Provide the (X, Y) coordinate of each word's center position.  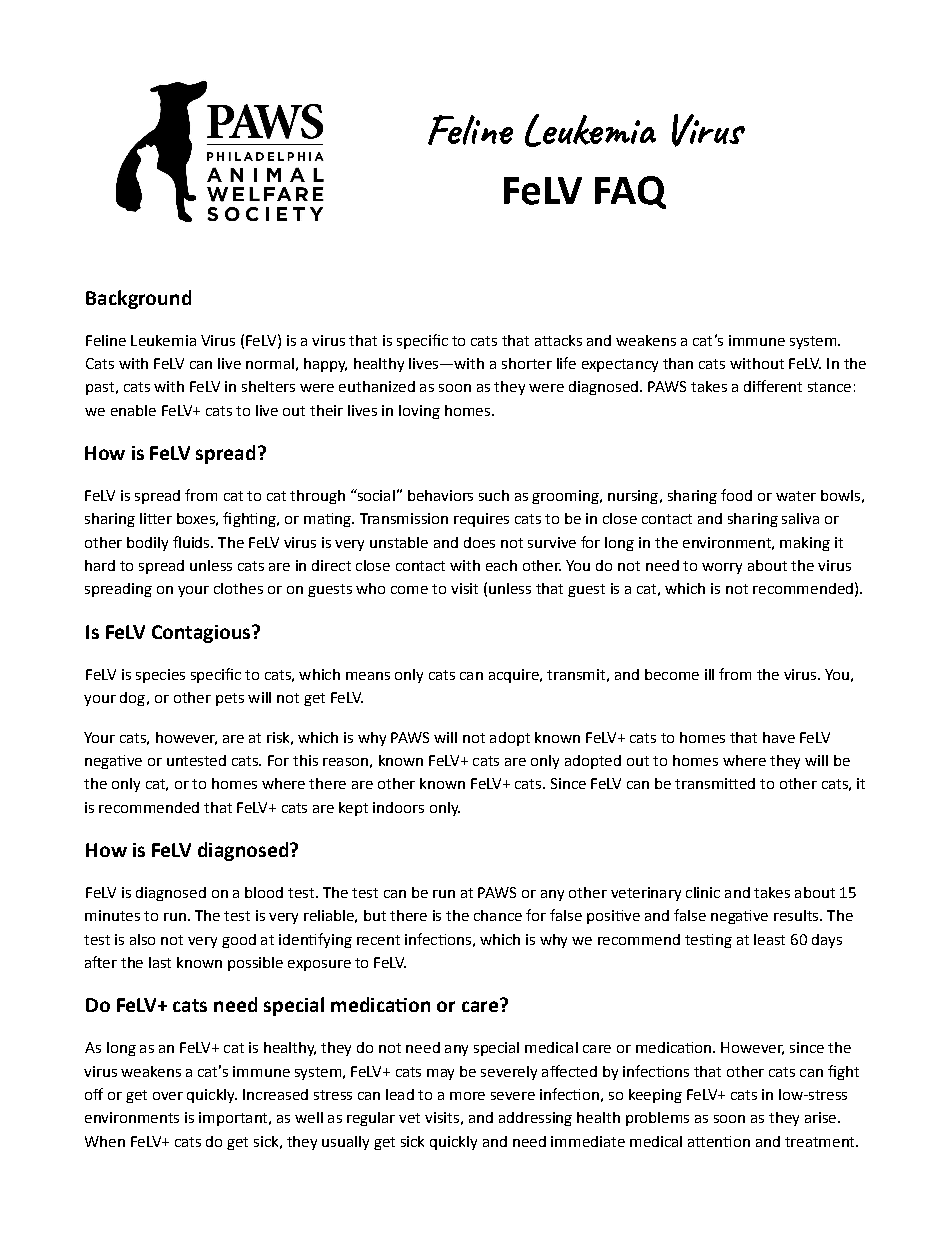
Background (138, 299)
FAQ (630, 192)
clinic (703, 892)
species (160, 676)
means (368, 676)
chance (498, 915)
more (467, 1096)
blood (264, 892)
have (779, 737)
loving (419, 412)
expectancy (620, 365)
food (736, 495)
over (168, 1096)
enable (133, 410)
